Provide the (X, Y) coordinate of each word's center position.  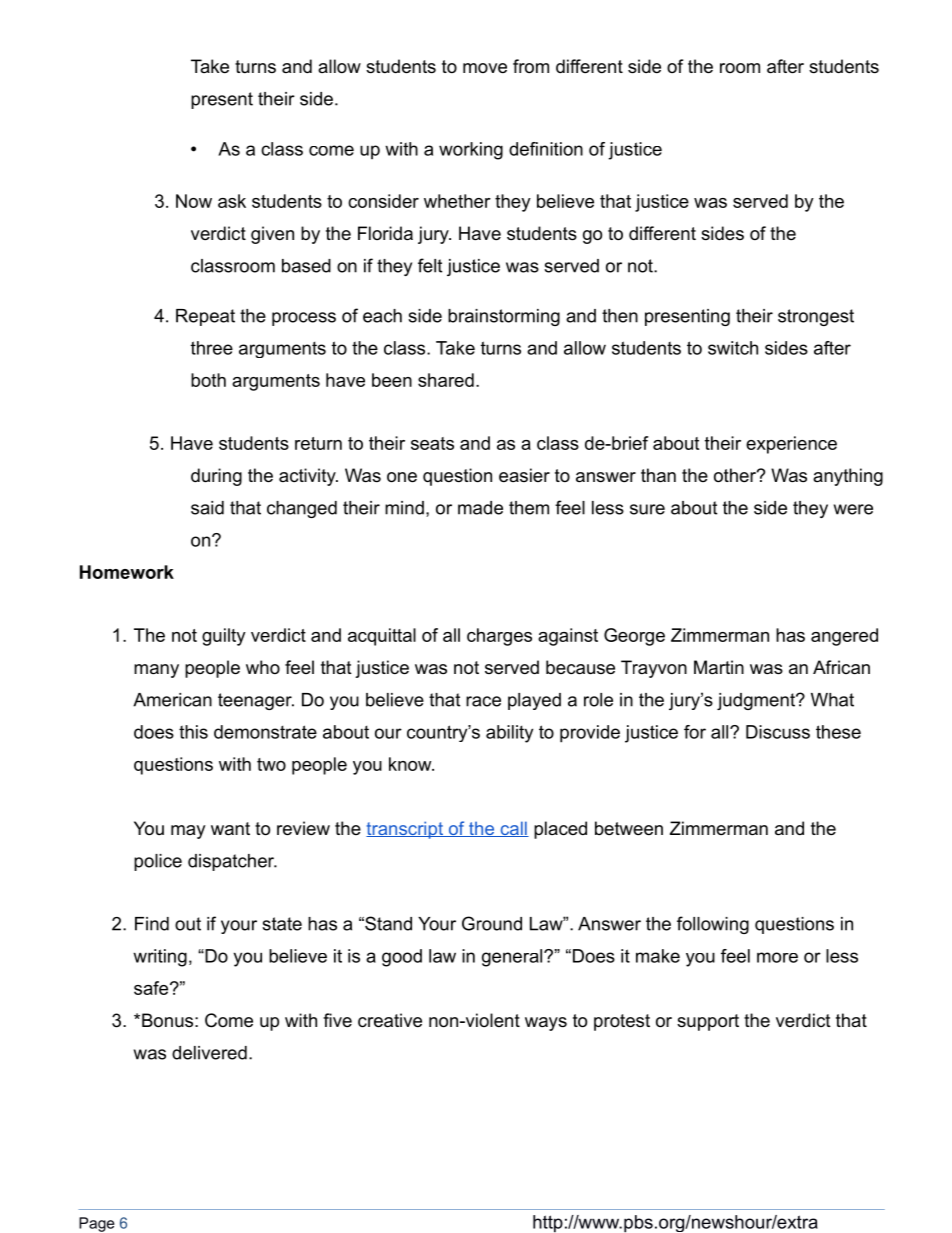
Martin (719, 667)
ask (232, 201)
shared (446, 380)
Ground (492, 923)
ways (546, 1024)
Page (97, 1224)
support (708, 1022)
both (208, 380)
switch (733, 348)
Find (152, 924)
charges (499, 637)
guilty (224, 637)
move (485, 68)
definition (546, 149)
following (713, 925)
